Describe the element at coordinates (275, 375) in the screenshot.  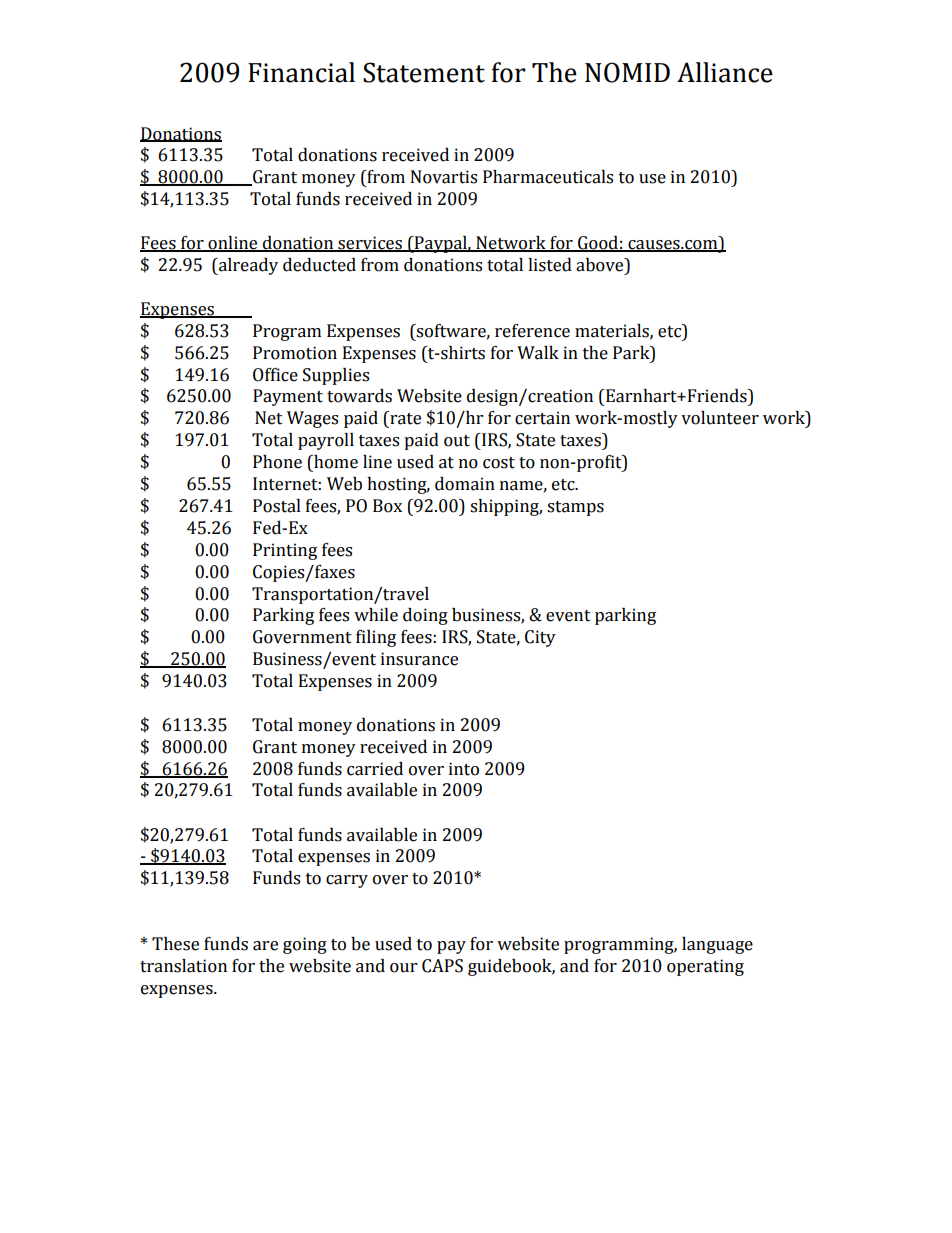
I see `Office` at that location.
